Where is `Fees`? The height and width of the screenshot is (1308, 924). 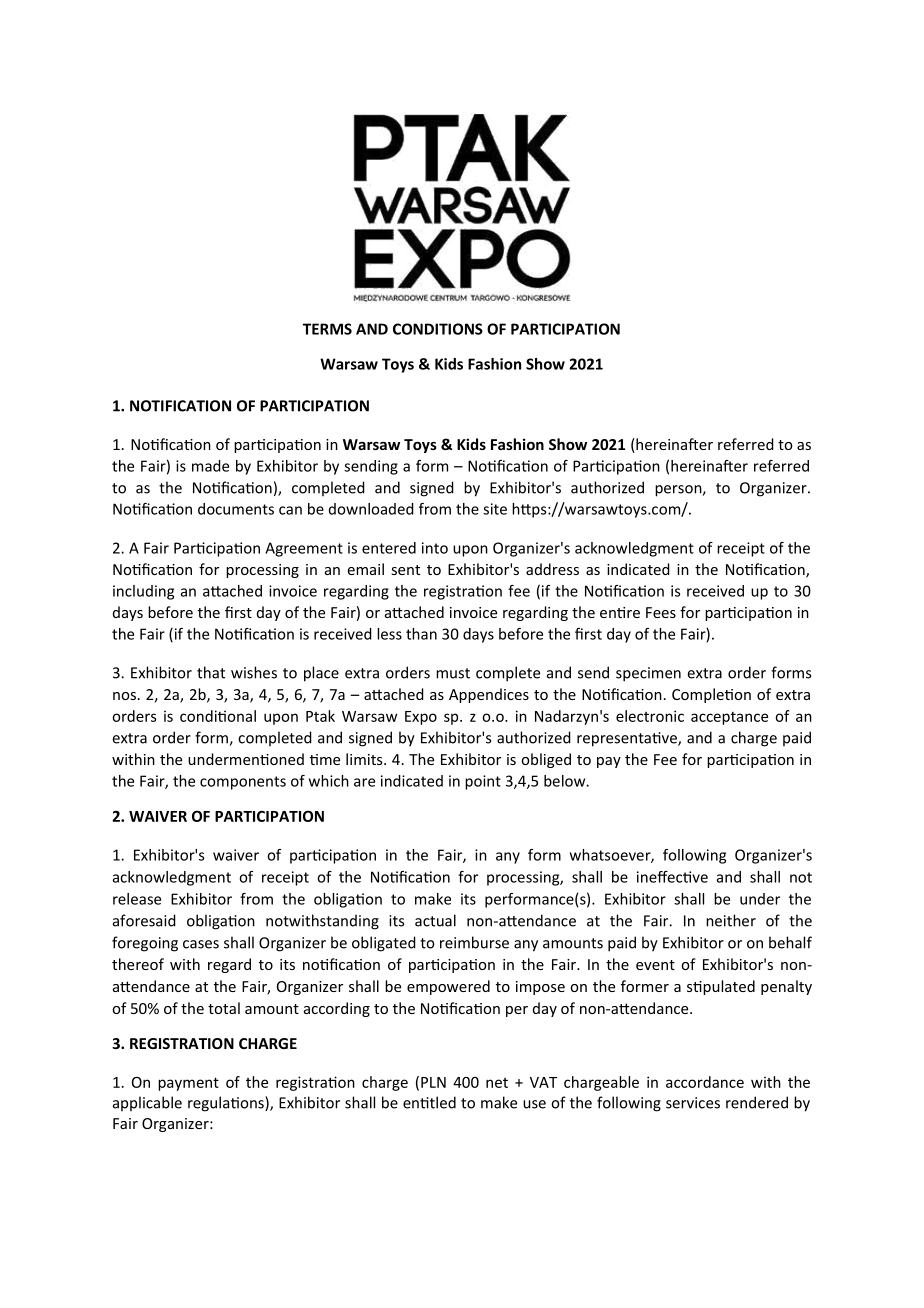 Fees is located at coordinates (661, 612).
